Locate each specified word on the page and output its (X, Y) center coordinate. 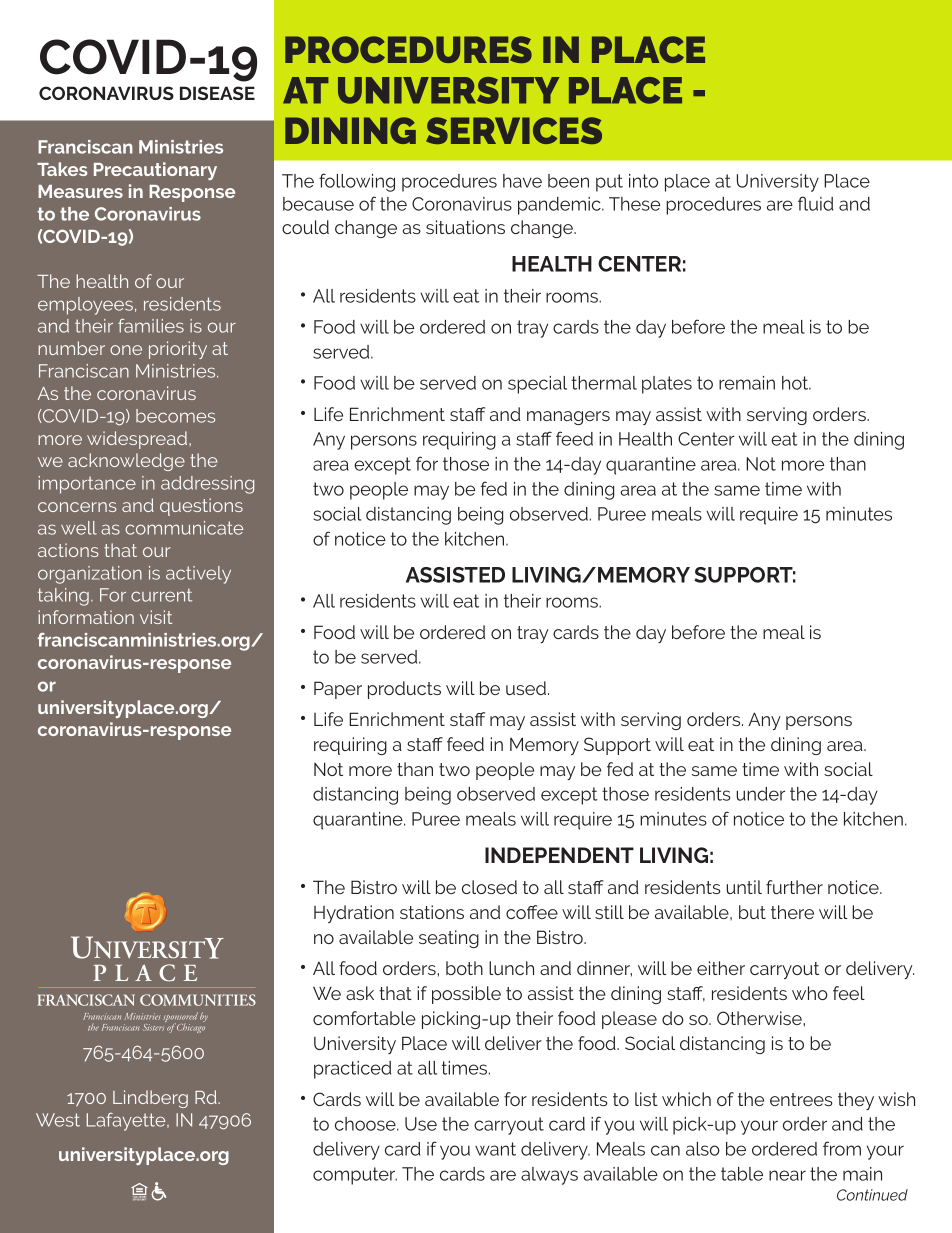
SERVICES (514, 130)
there (792, 912)
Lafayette (127, 1122)
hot (796, 383)
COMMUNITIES (198, 1000)
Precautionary (155, 171)
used (526, 688)
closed (489, 887)
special (537, 385)
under (760, 794)
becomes (175, 416)
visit (156, 617)
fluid (815, 203)
